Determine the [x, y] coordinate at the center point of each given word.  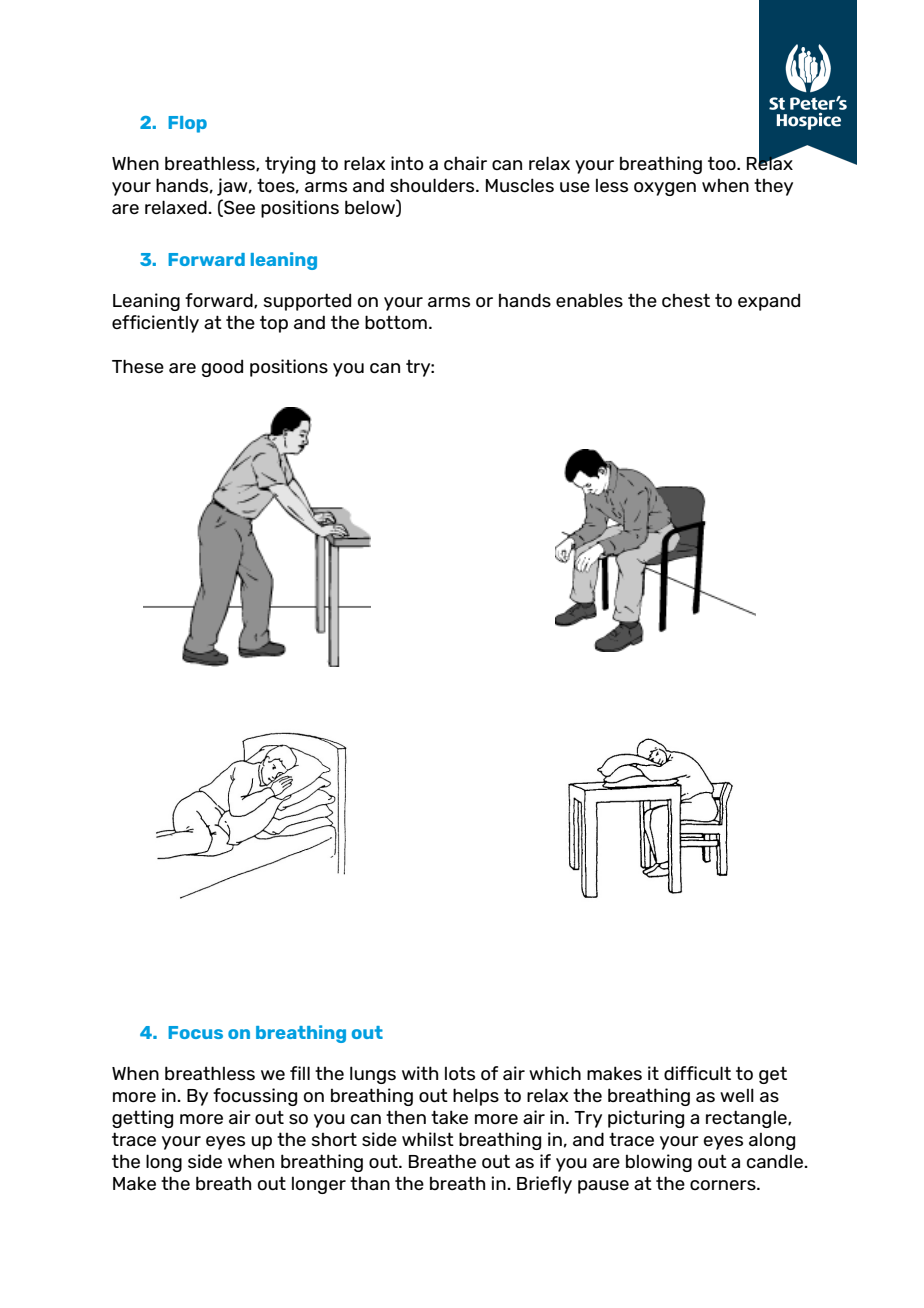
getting [142, 1119]
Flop [187, 124]
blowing [659, 1163]
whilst [428, 1139]
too [723, 163]
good [222, 368]
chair [465, 163]
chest [686, 300]
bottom [396, 322]
